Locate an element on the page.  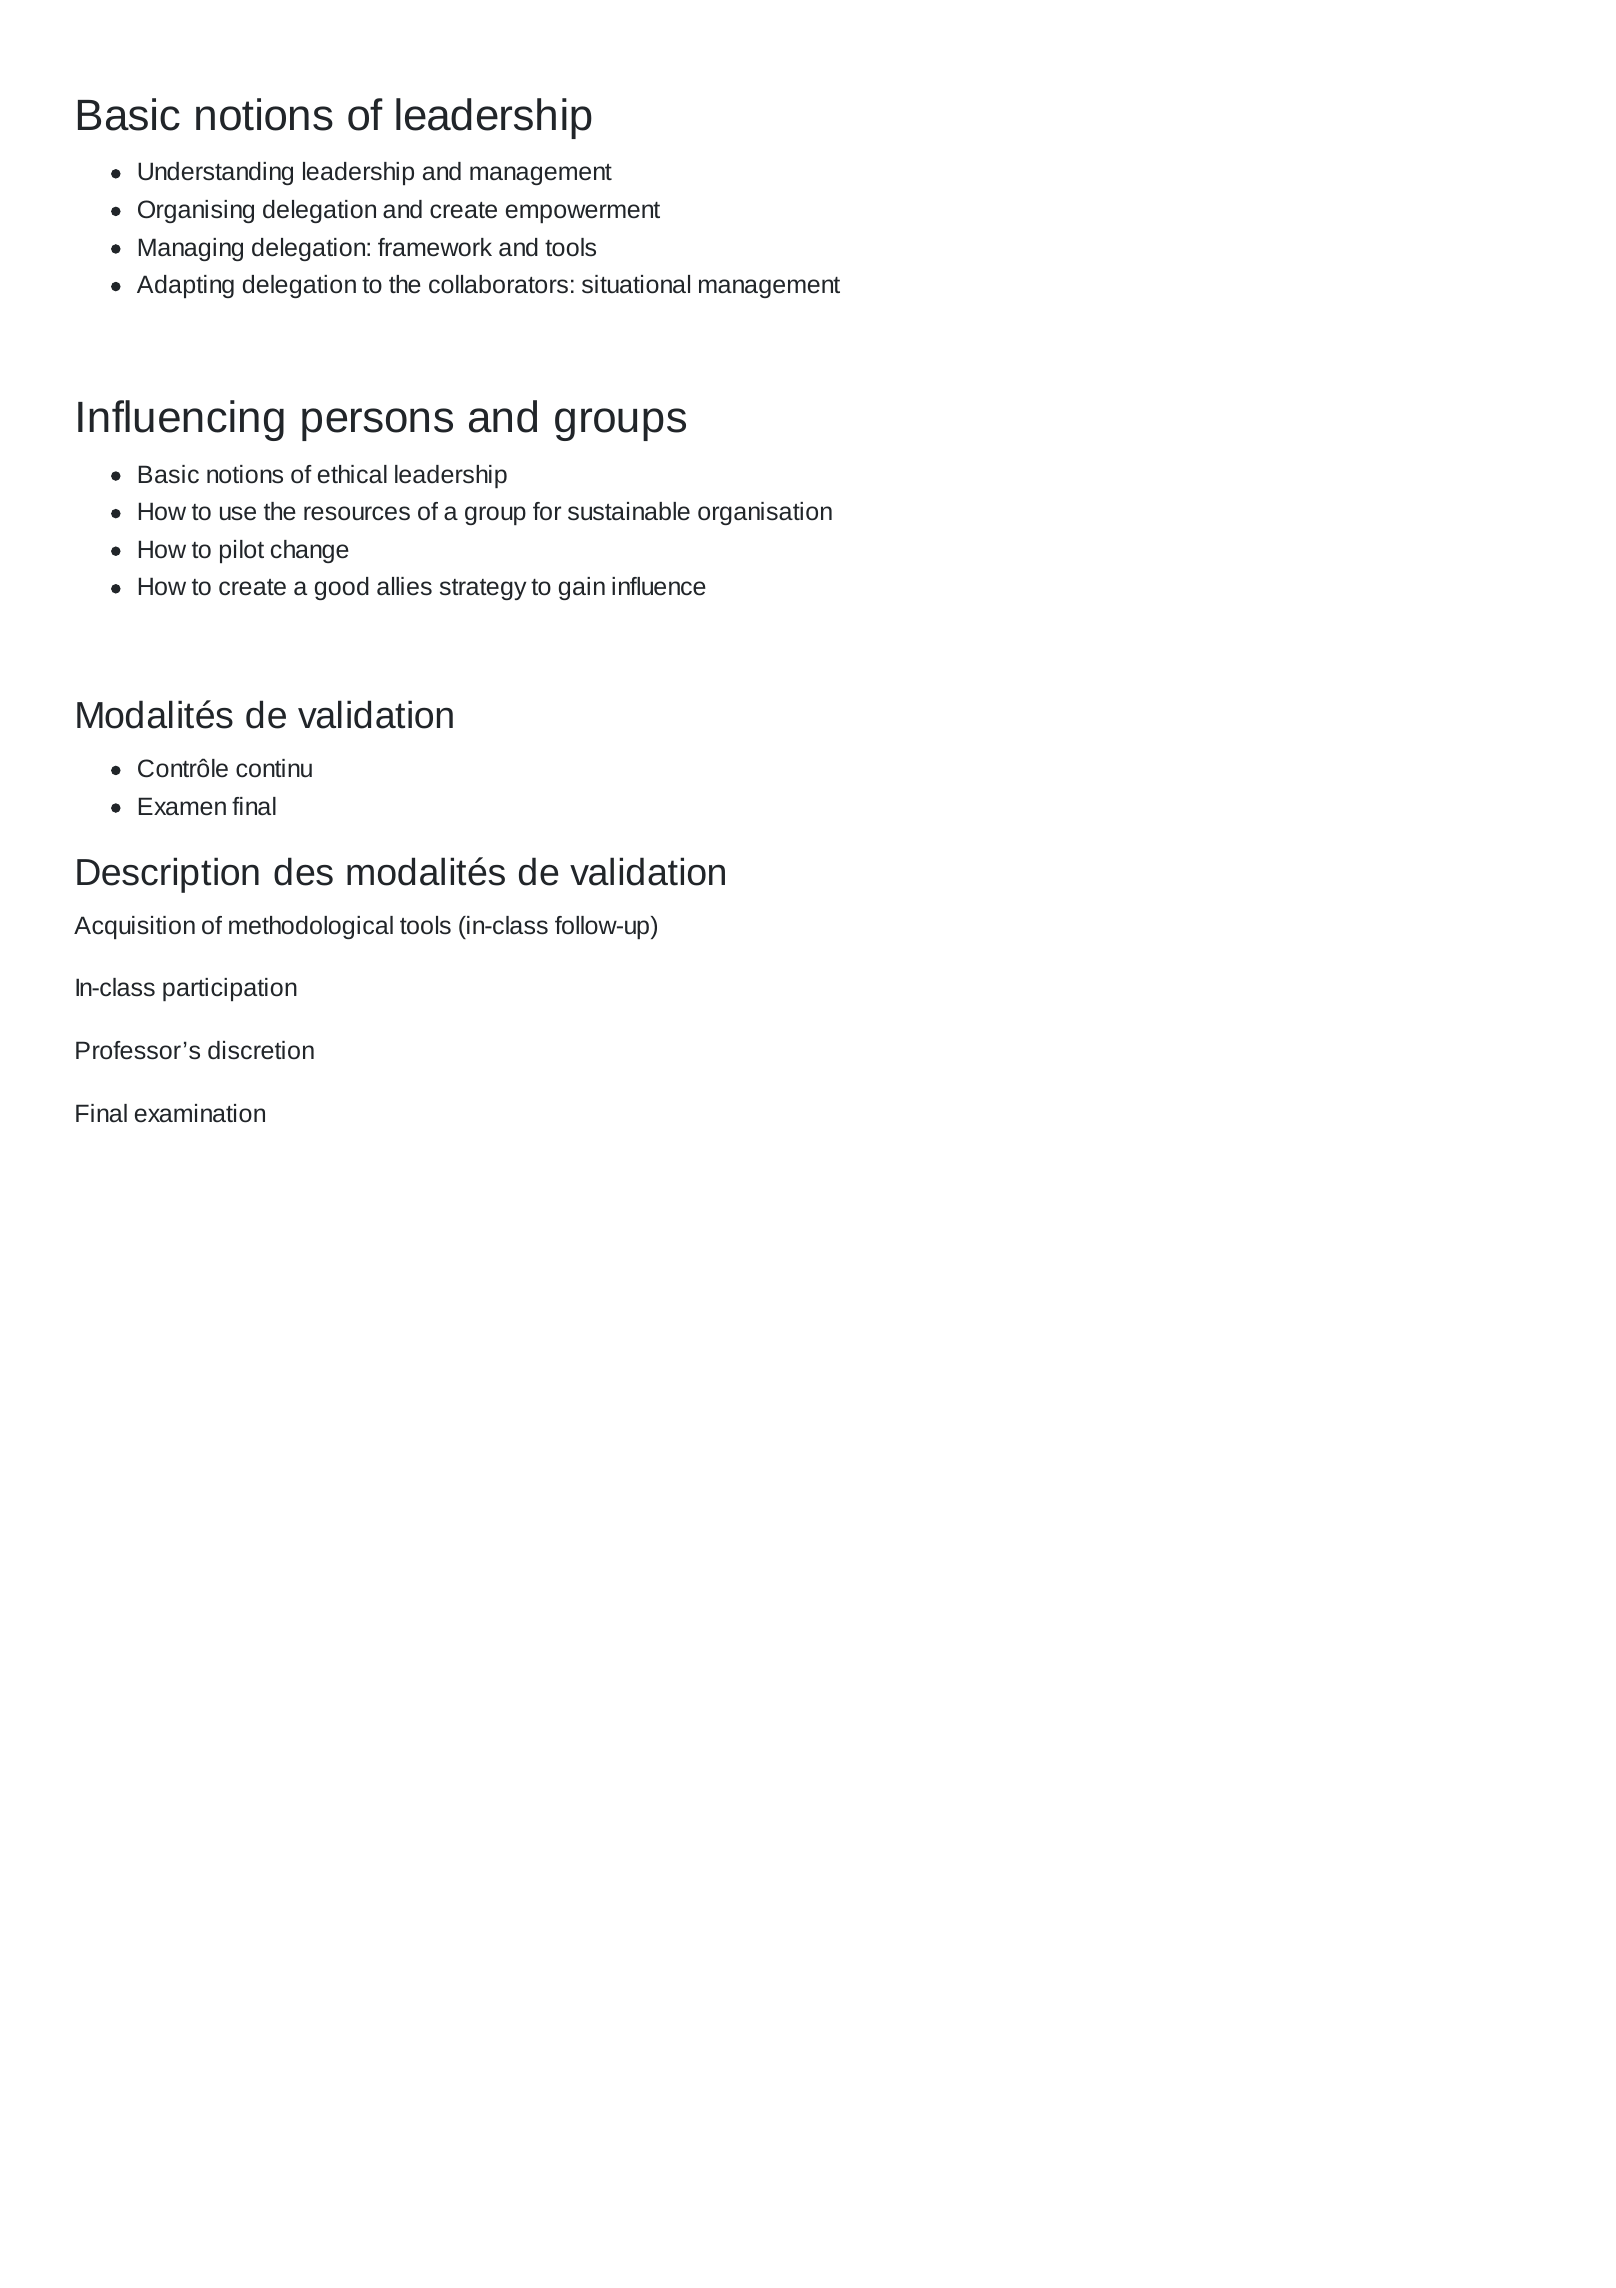
examination is located at coordinates (200, 1113).
